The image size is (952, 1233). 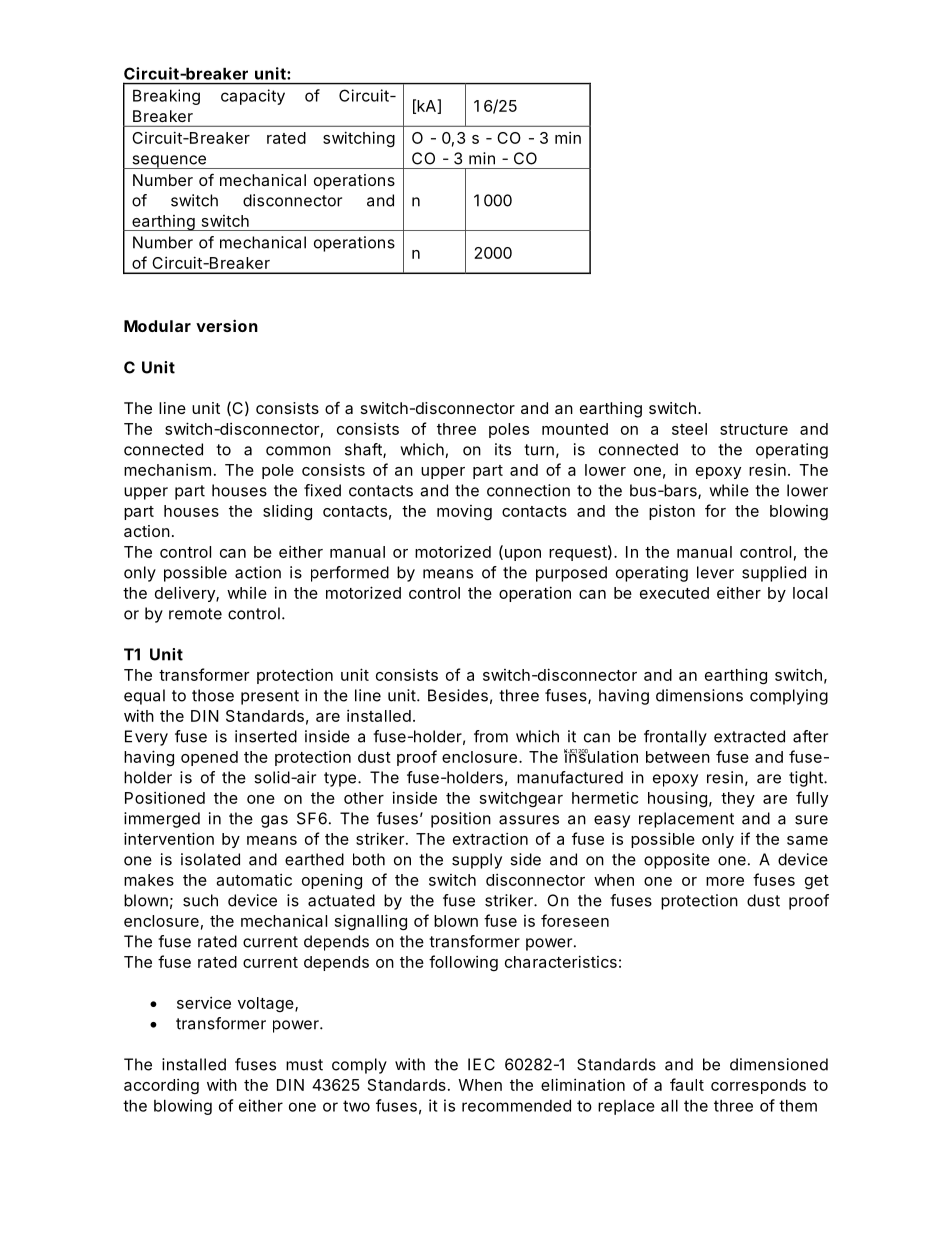 What do you see at coordinates (758, 1086) in the screenshot?
I see `corresponds` at bounding box center [758, 1086].
